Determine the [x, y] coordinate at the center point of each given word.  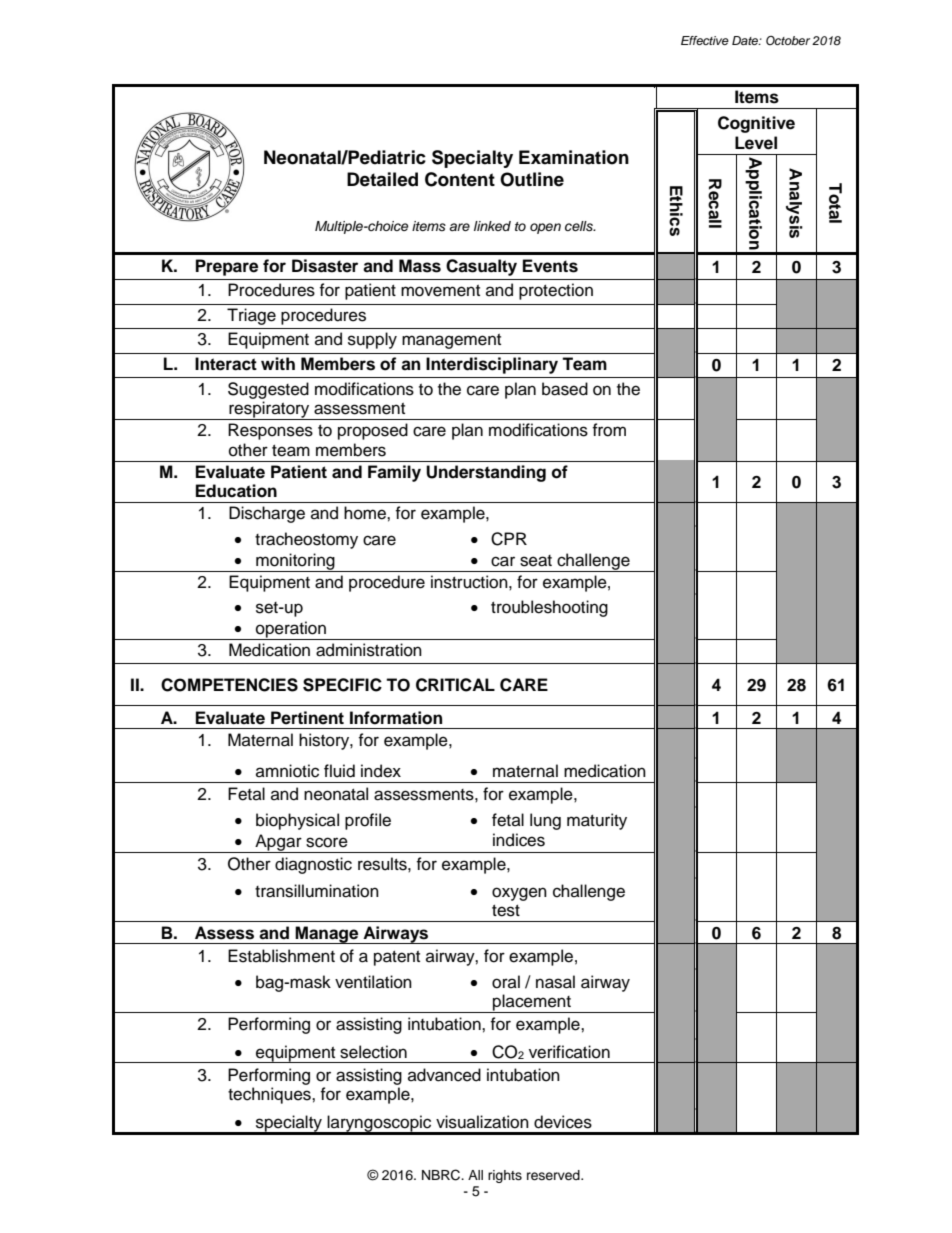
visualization [482, 1122]
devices [563, 1122]
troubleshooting [549, 608]
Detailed [382, 179]
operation [291, 630]
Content [460, 179]
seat [536, 561]
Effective [705, 40]
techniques [270, 1095]
